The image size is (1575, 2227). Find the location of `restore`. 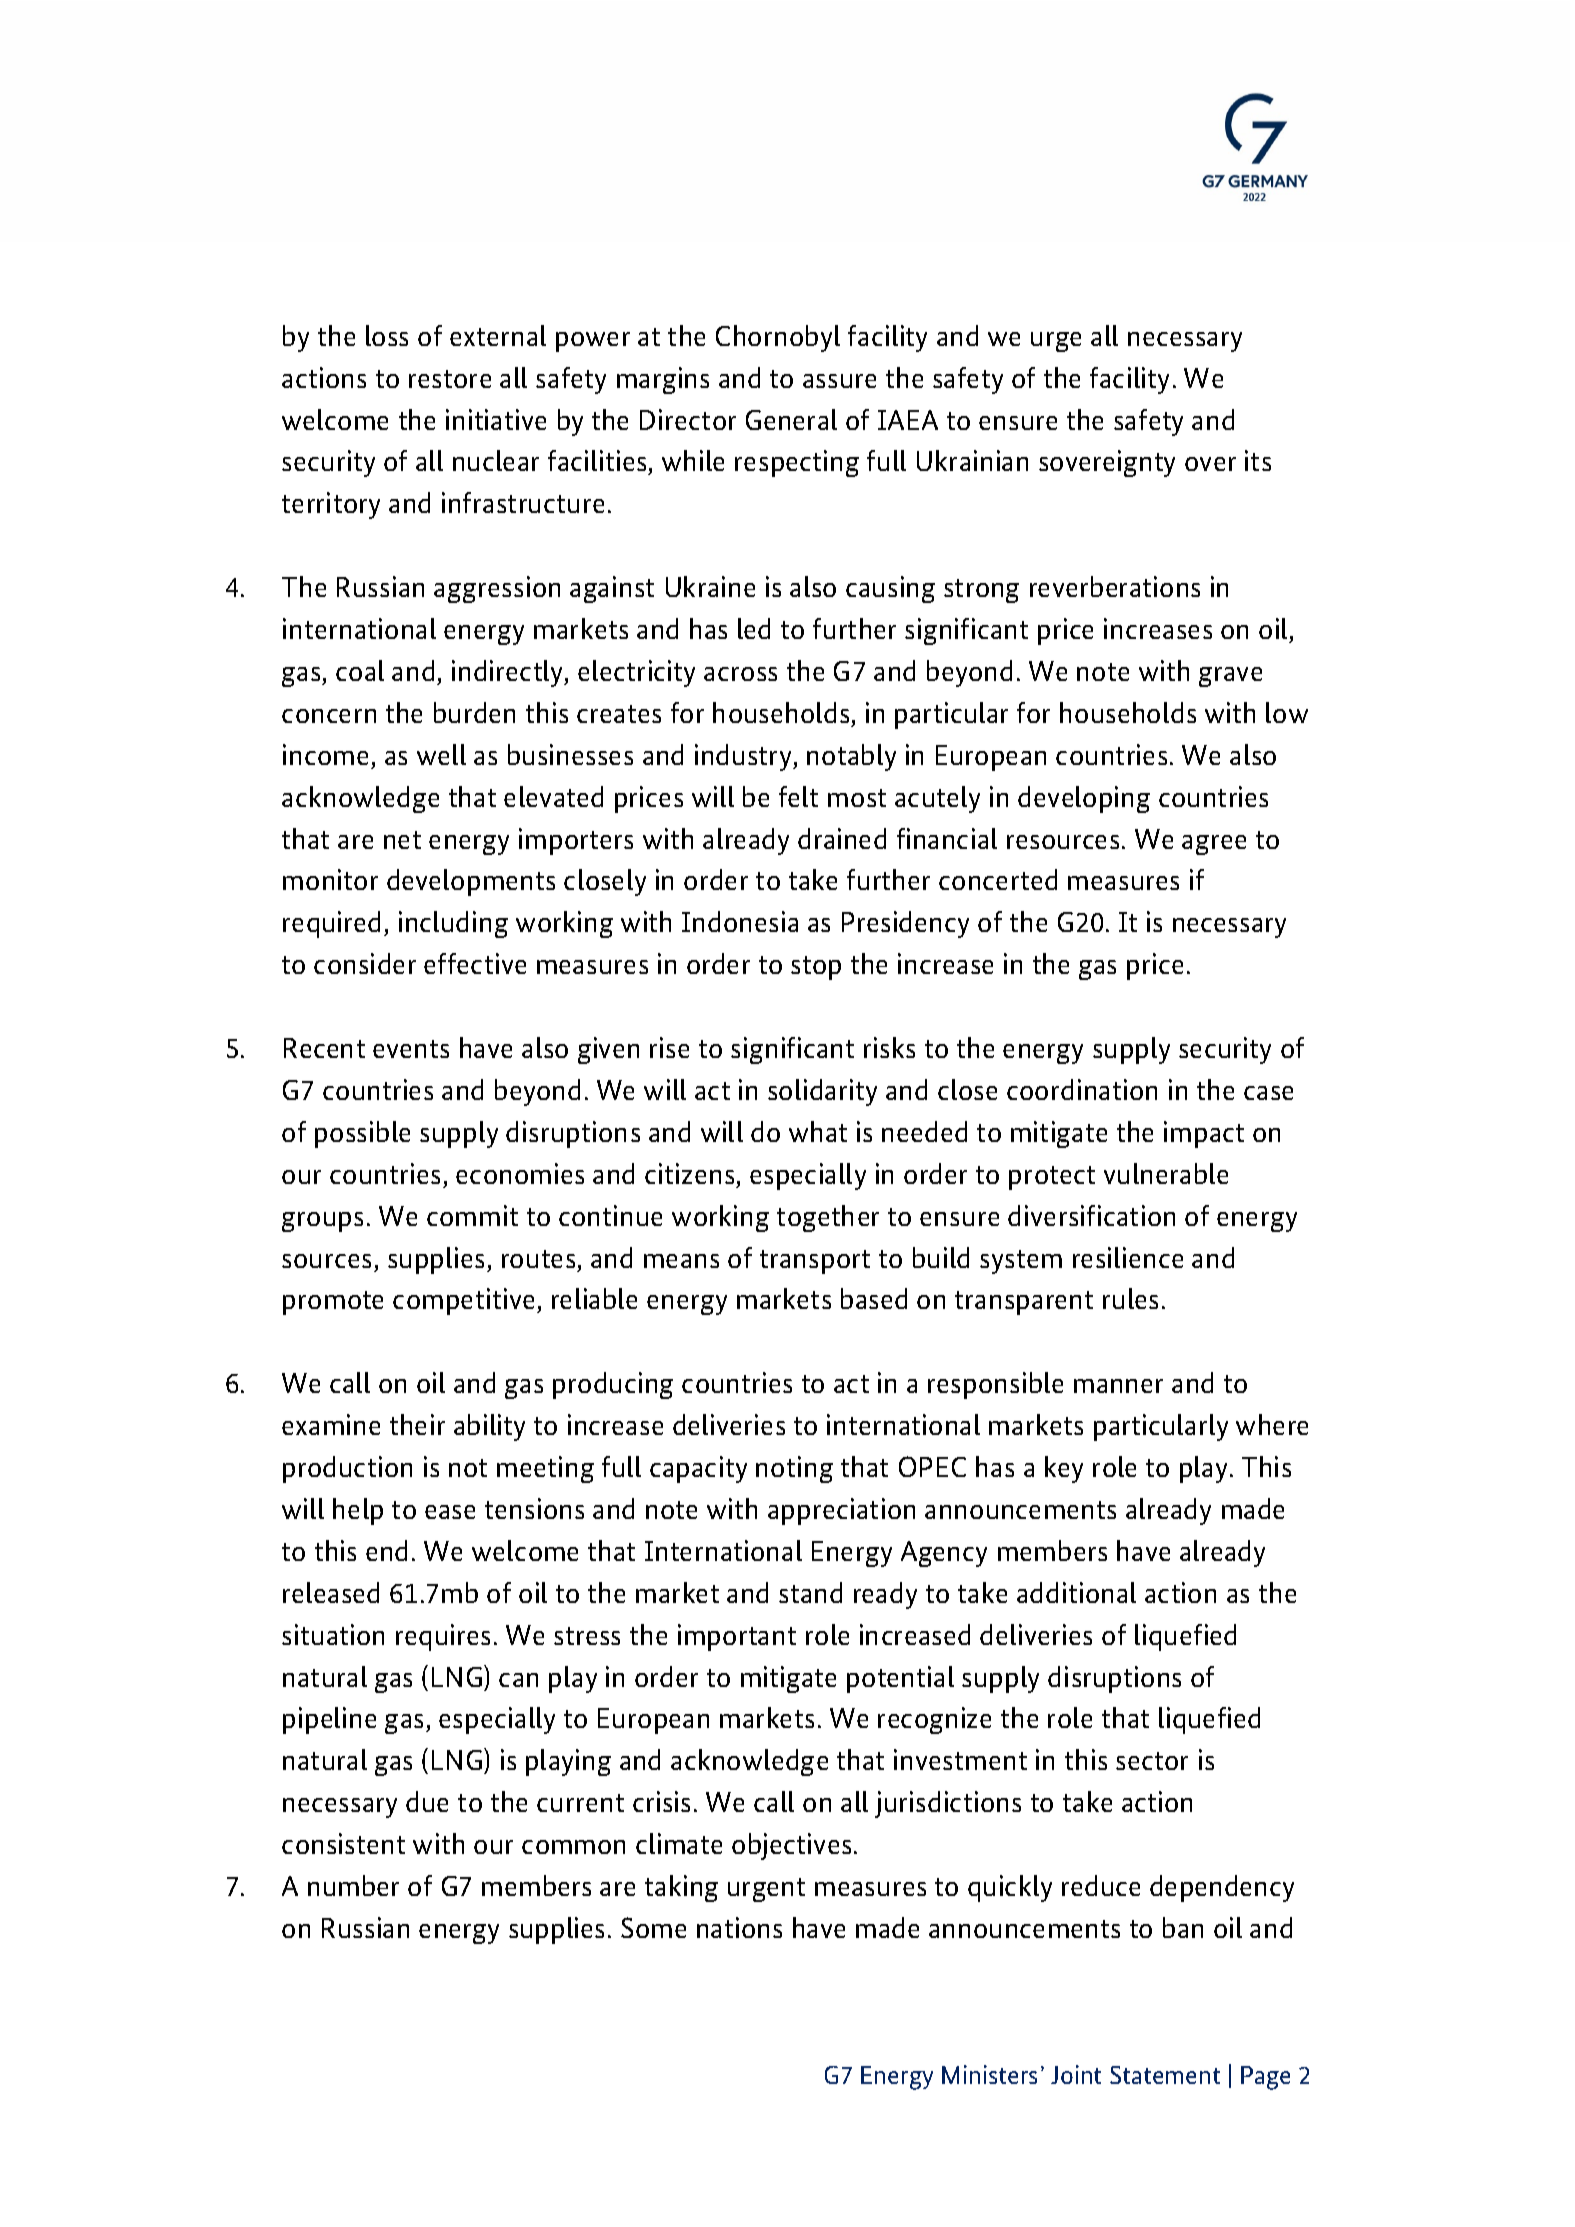

restore is located at coordinates (450, 379).
